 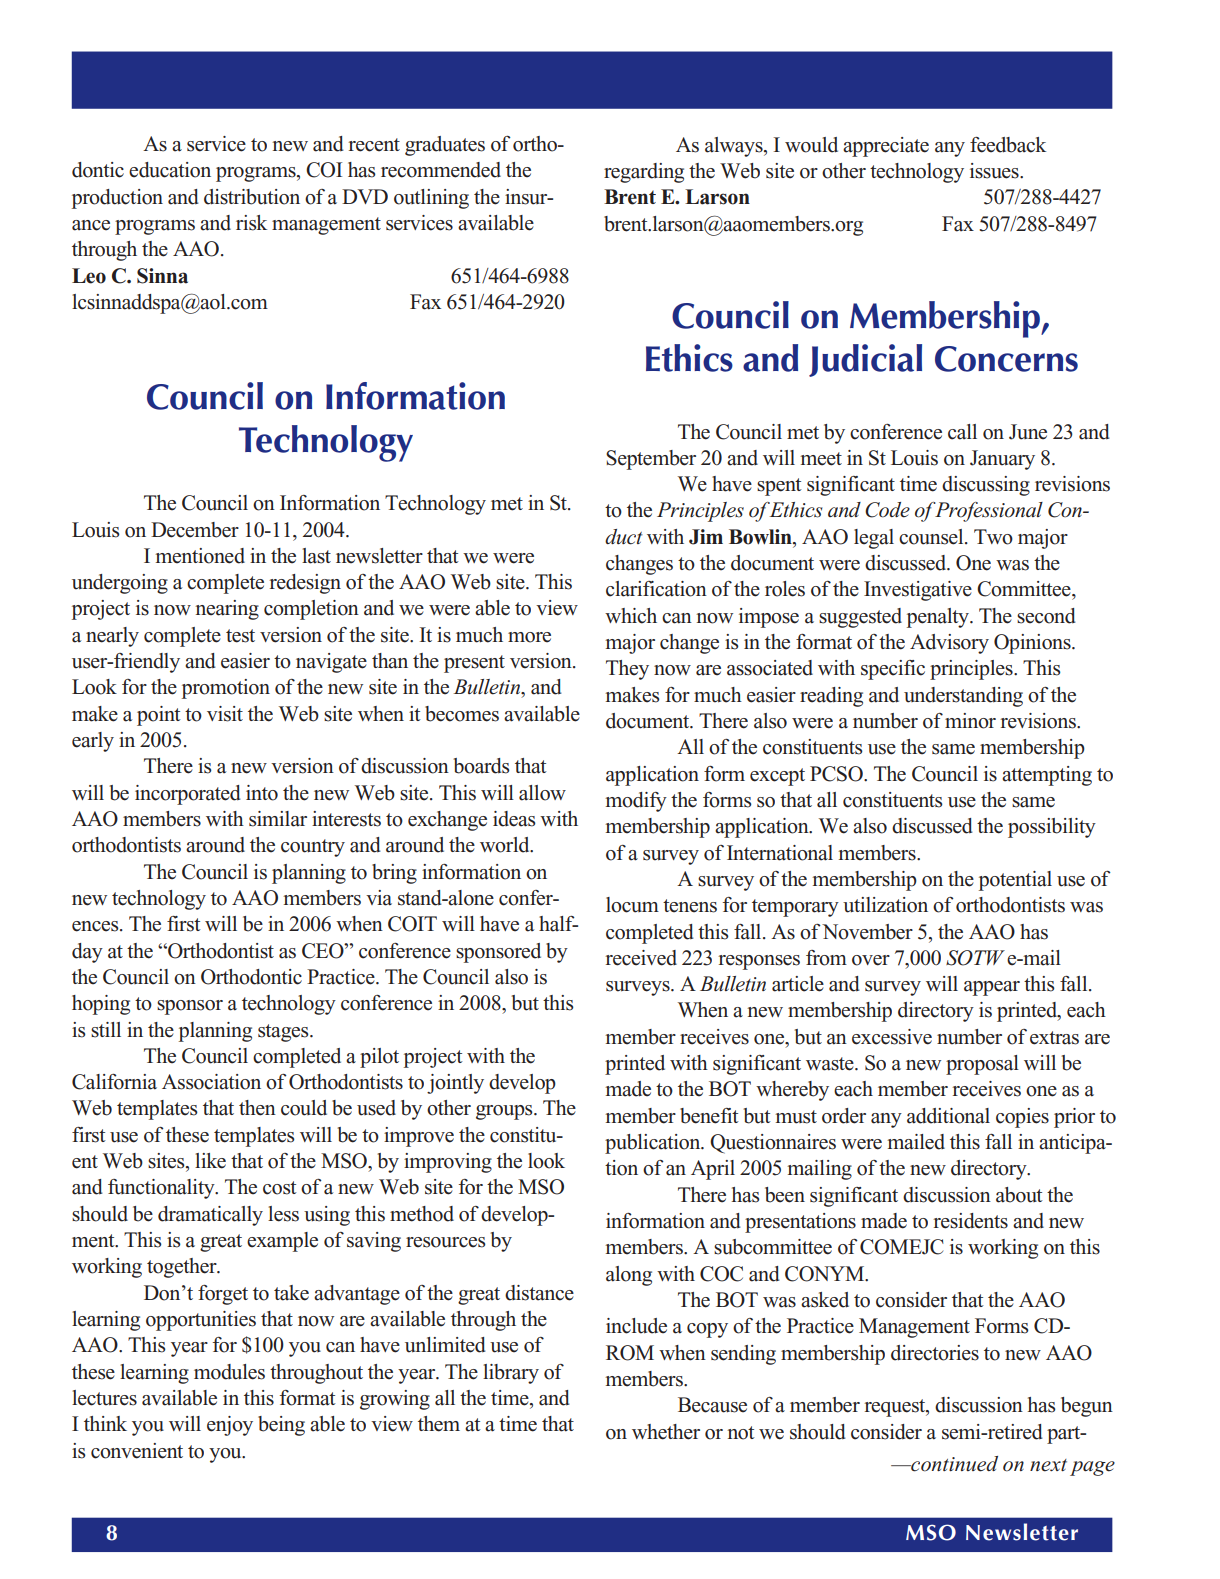 I want to click on which, so click(x=631, y=616).
